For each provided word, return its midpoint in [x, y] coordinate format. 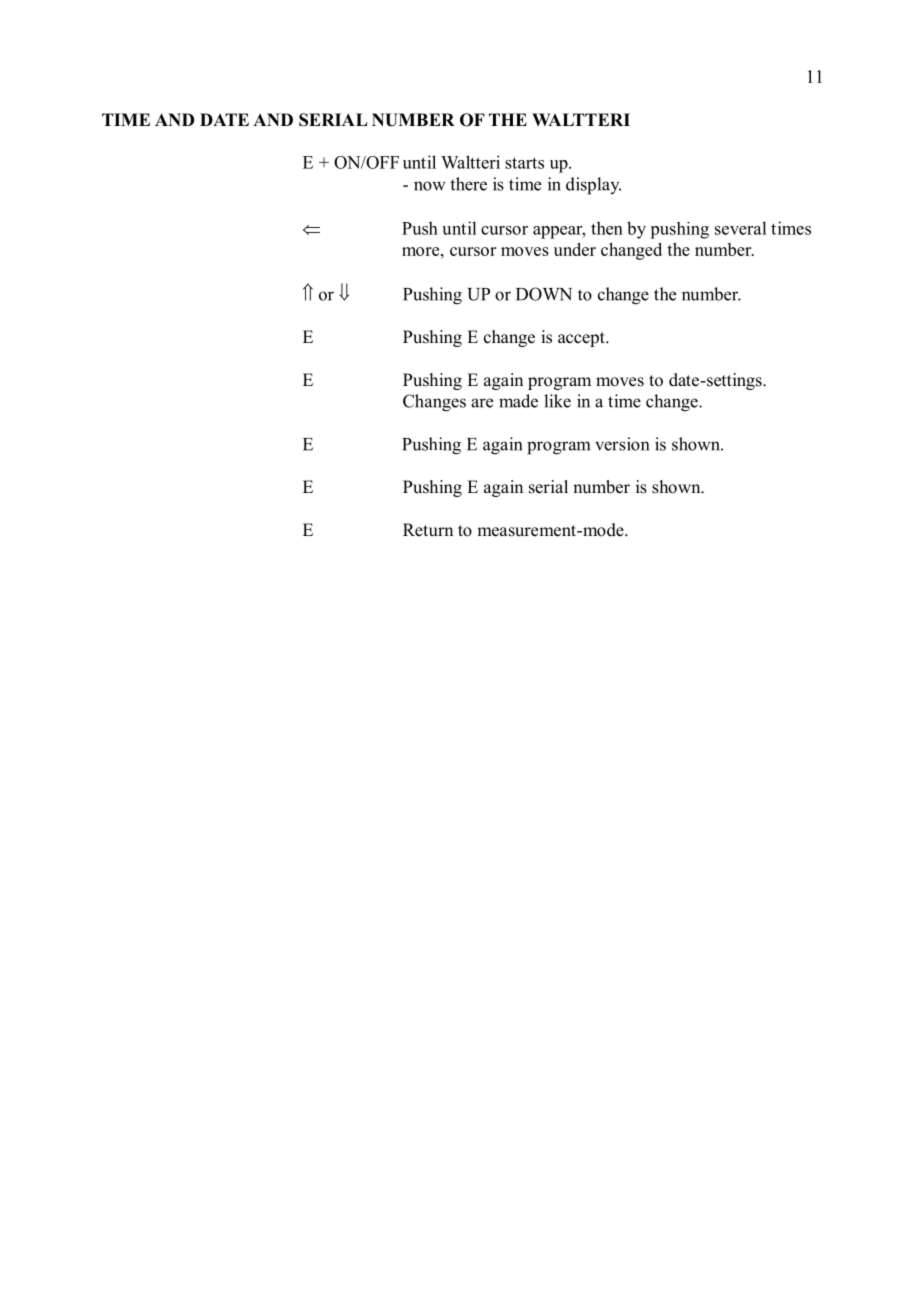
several [740, 228]
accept [582, 339]
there [468, 184]
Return [428, 530]
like [557, 401]
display [593, 186]
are [482, 403]
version [622, 444]
